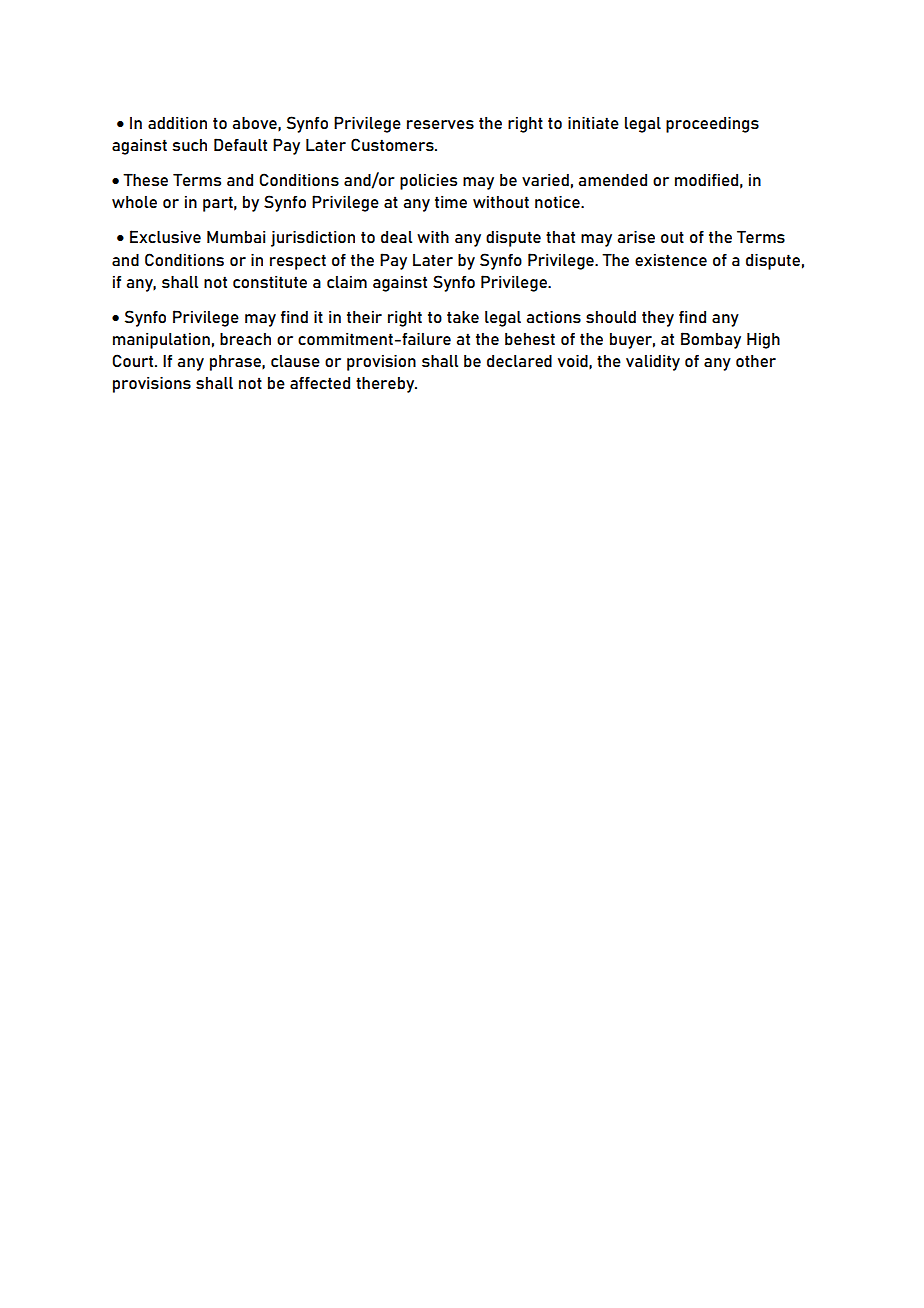 This screenshot has height=1308, width=924. Describe the element at coordinates (177, 123) in the screenshot. I see `addition` at that location.
